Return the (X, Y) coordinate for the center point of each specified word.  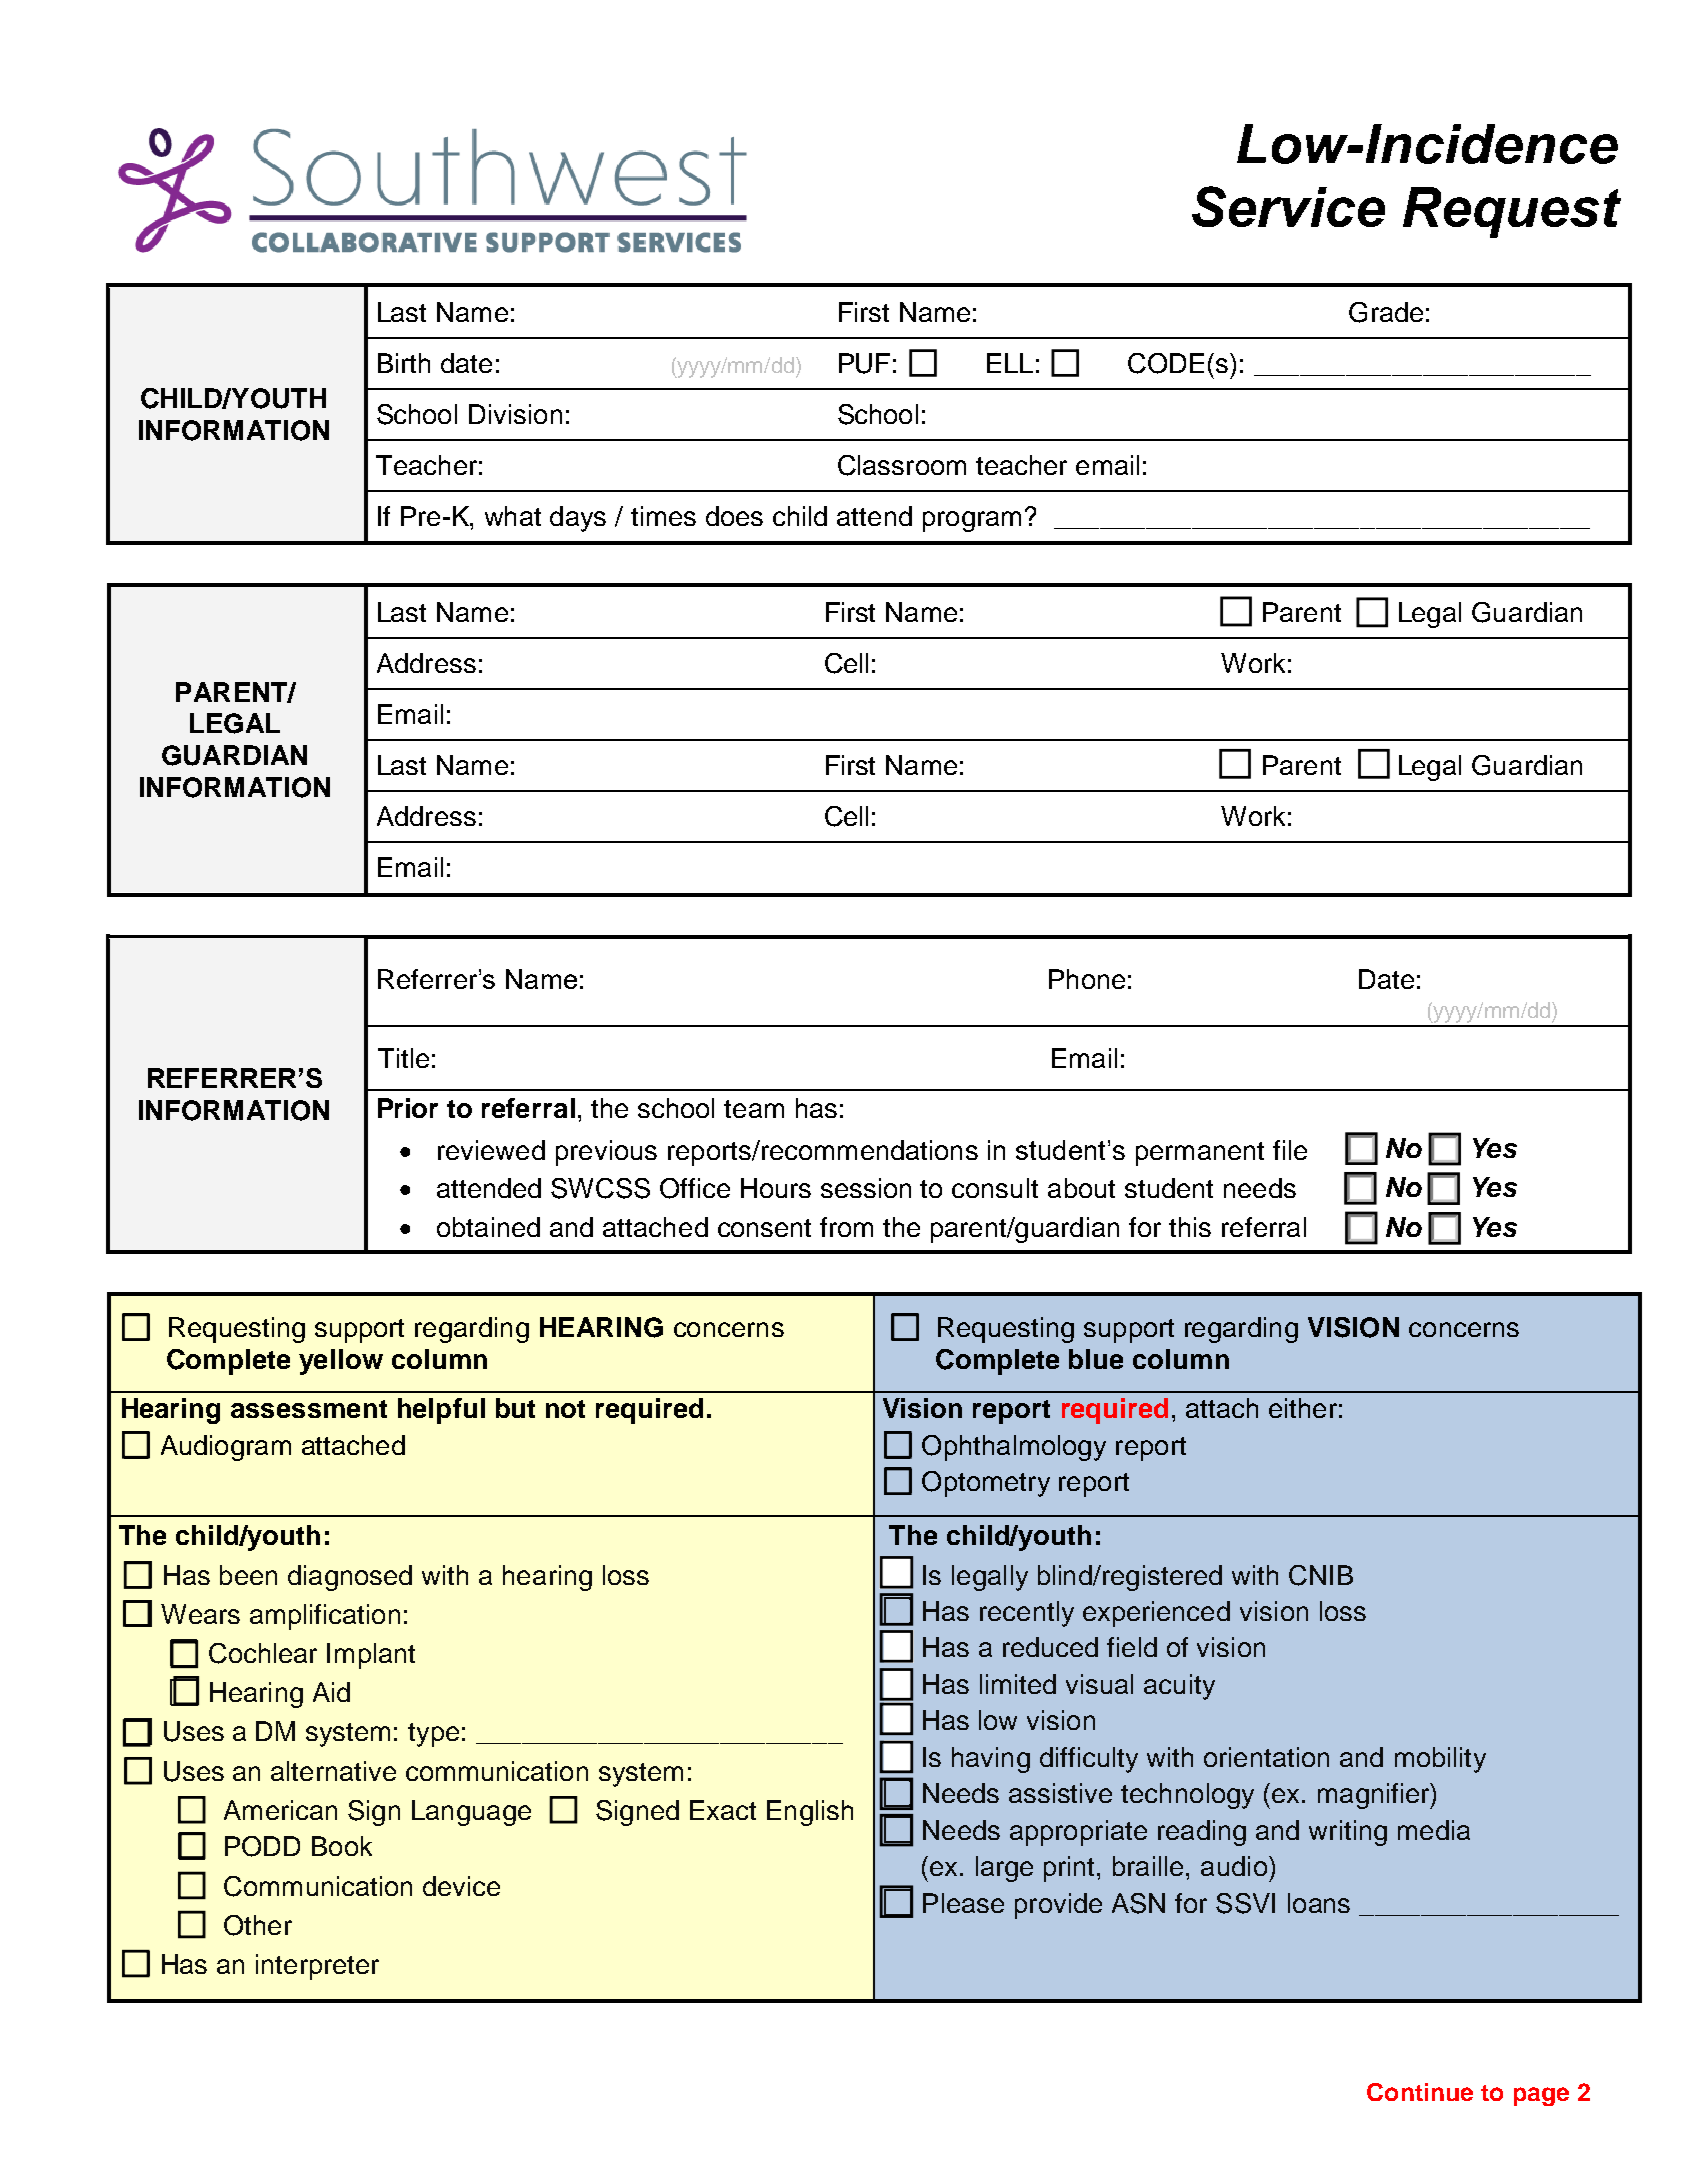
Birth (404, 363)
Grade (1386, 312)
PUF (864, 363)
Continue (1420, 2092)
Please (963, 1903)
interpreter (317, 1967)
